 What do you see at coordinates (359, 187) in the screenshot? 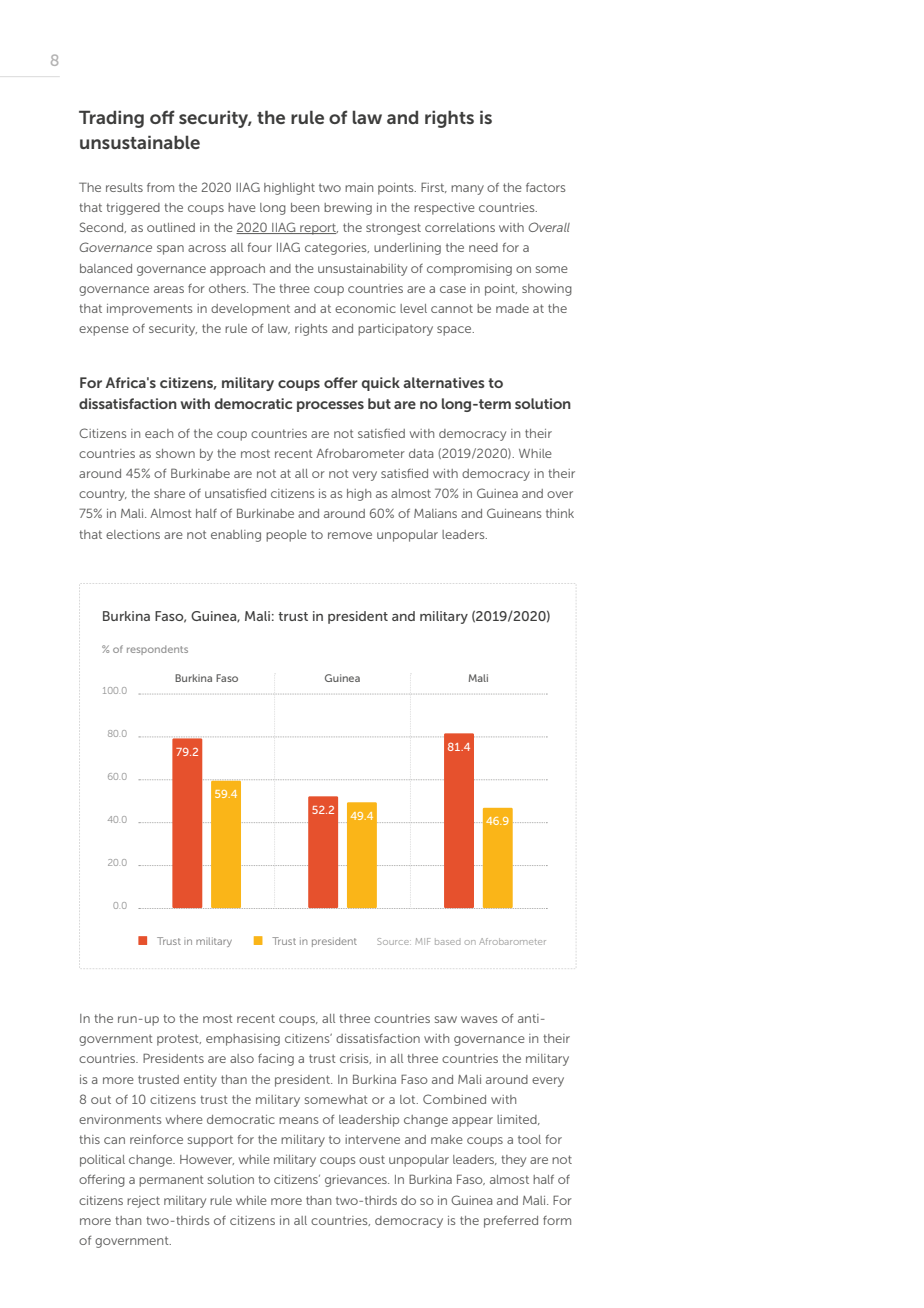
I see `main` at bounding box center [359, 187].
